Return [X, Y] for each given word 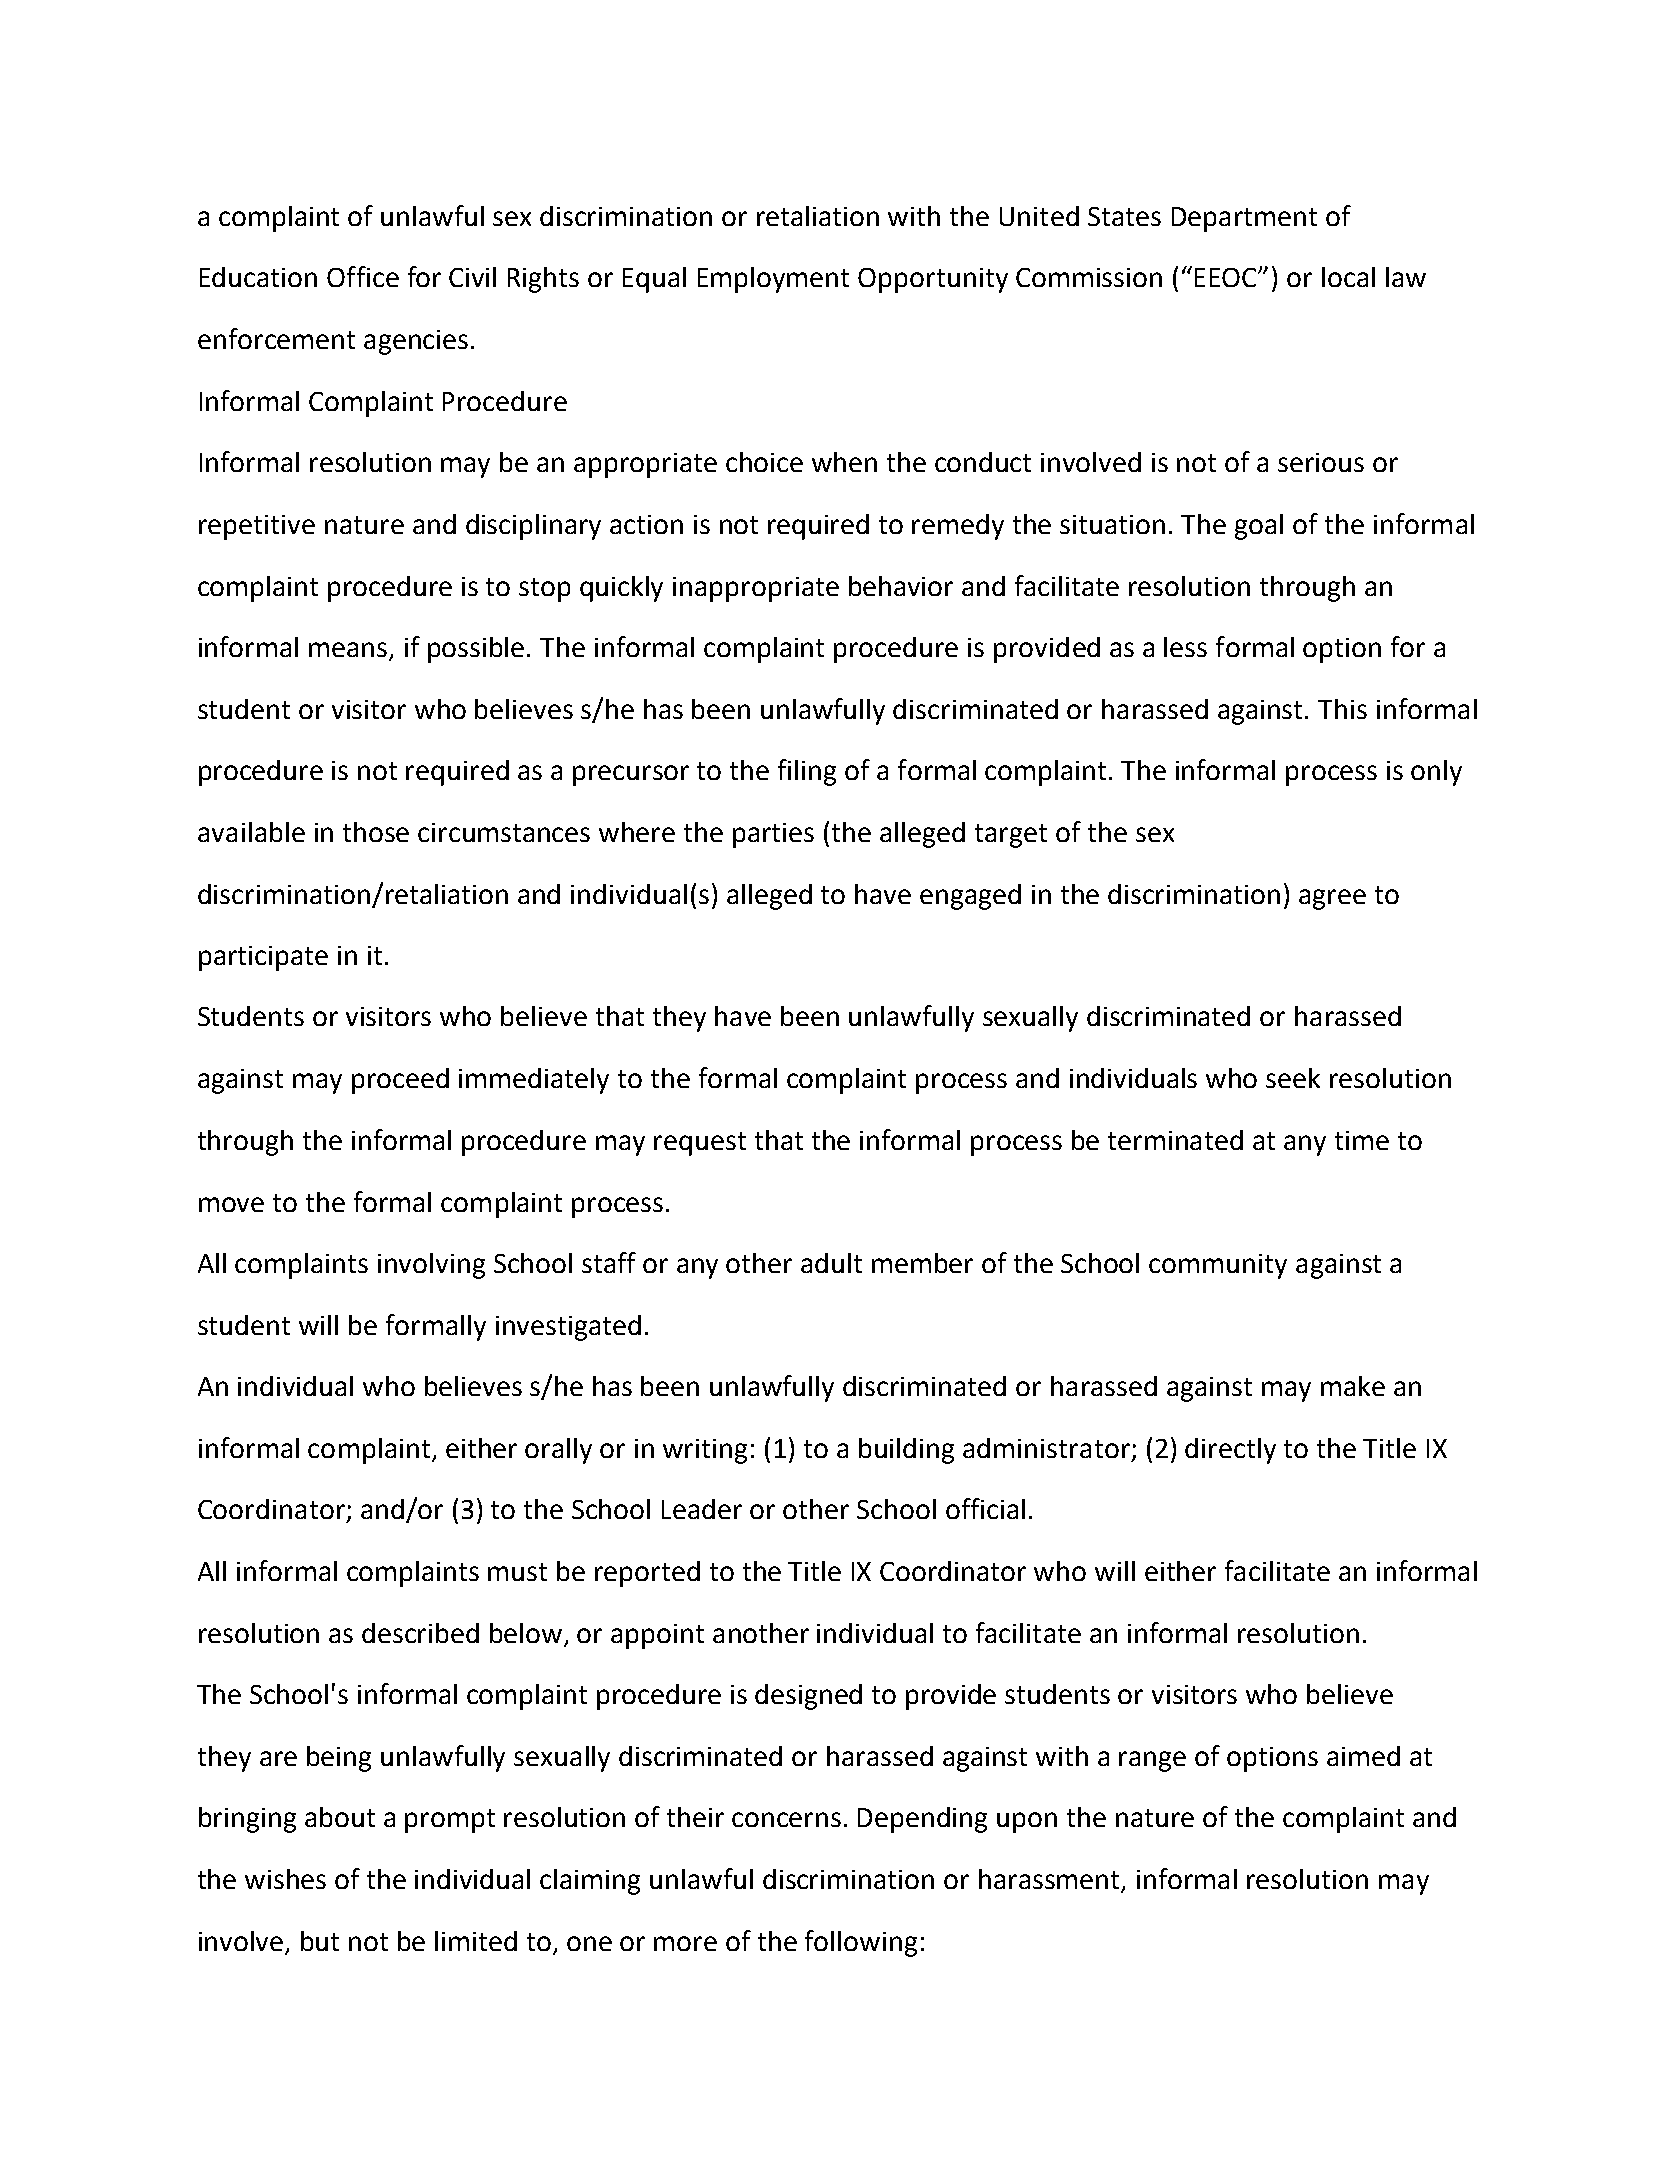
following [861, 1943]
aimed [1363, 1756]
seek [1293, 1078]
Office [363, 276]
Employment [773, 280]
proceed [400, 1081]
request [700, 1144]
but [320, 1941]
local [1348, 277]
